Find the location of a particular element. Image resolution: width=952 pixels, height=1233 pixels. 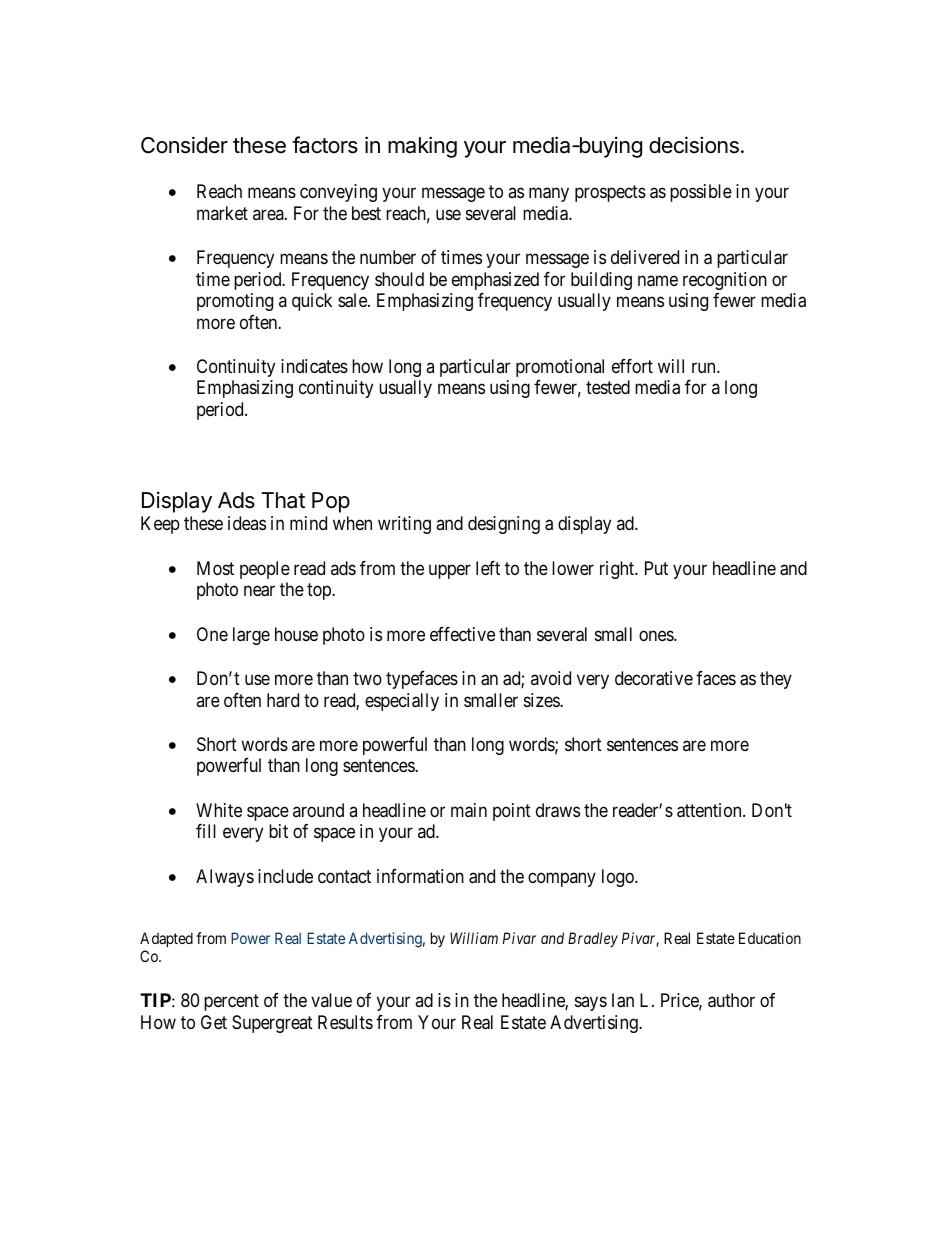

fill is located at coordinates (206, 831).
